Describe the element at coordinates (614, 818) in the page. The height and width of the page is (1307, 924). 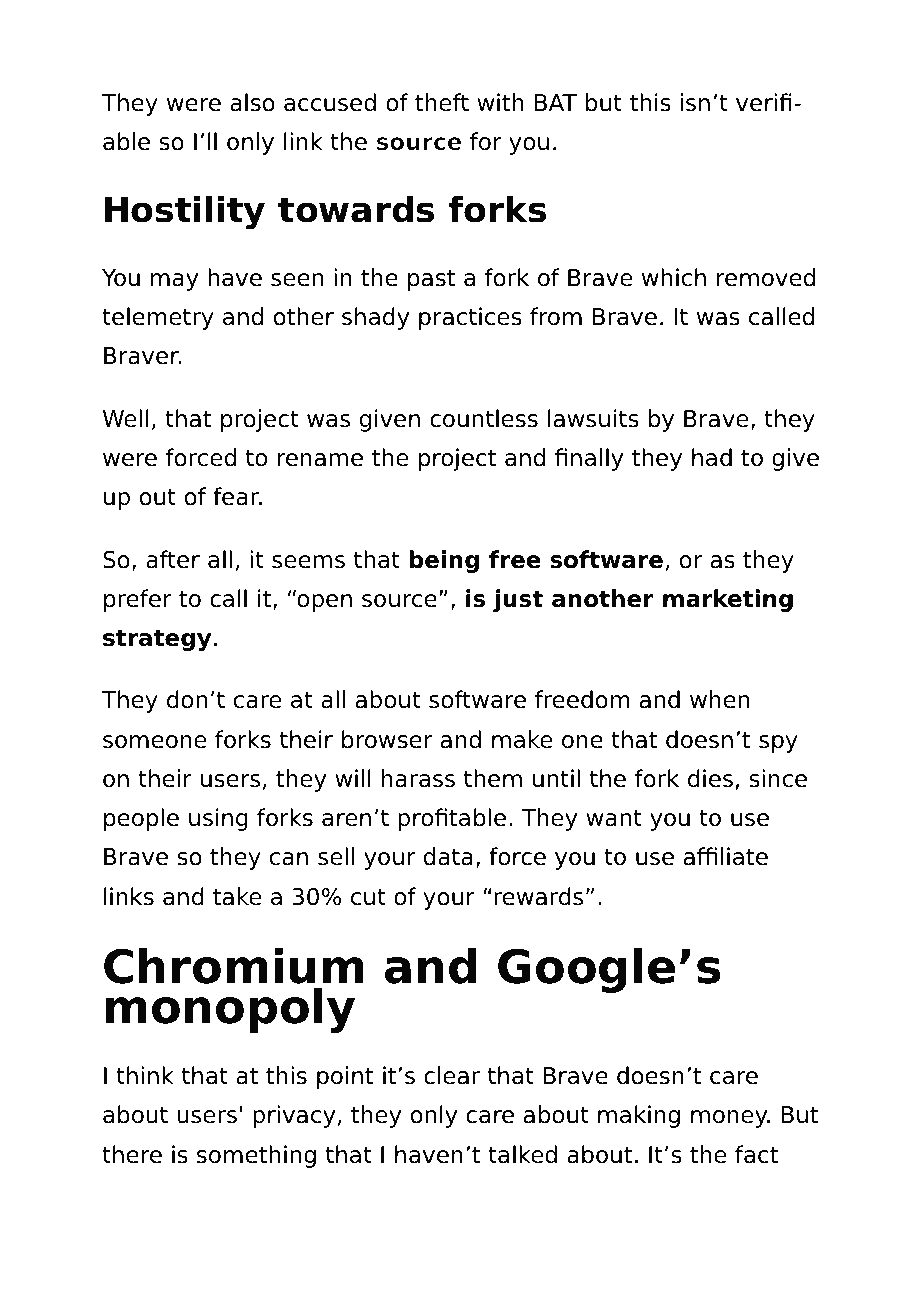
I see `want` at that location.
